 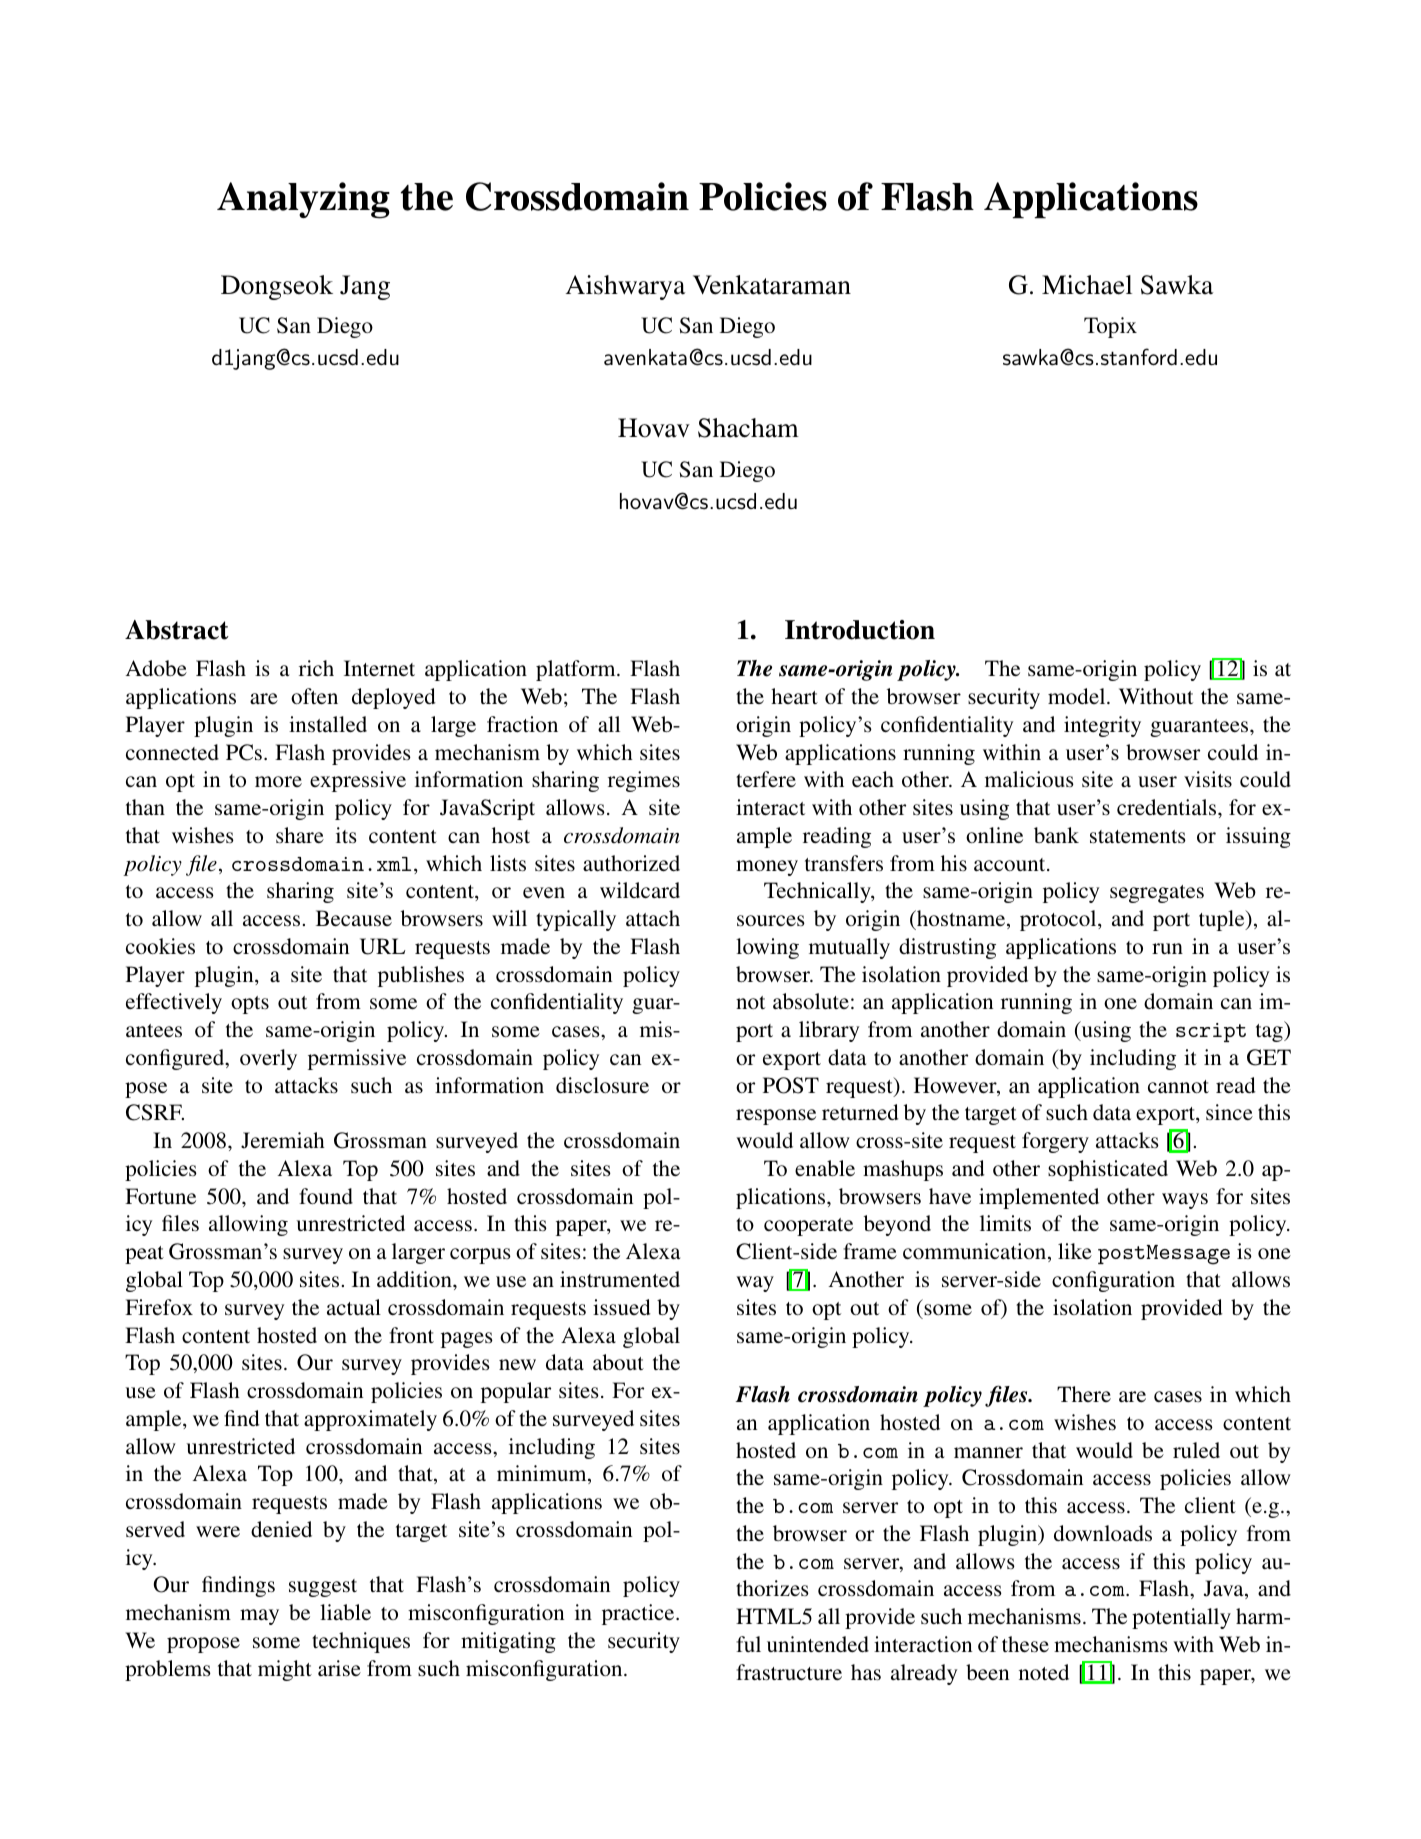 What do you see at coordinates (283, 1140) in the screenshot?
I see `Jeremiah` at bounding box center [283, 1140].
